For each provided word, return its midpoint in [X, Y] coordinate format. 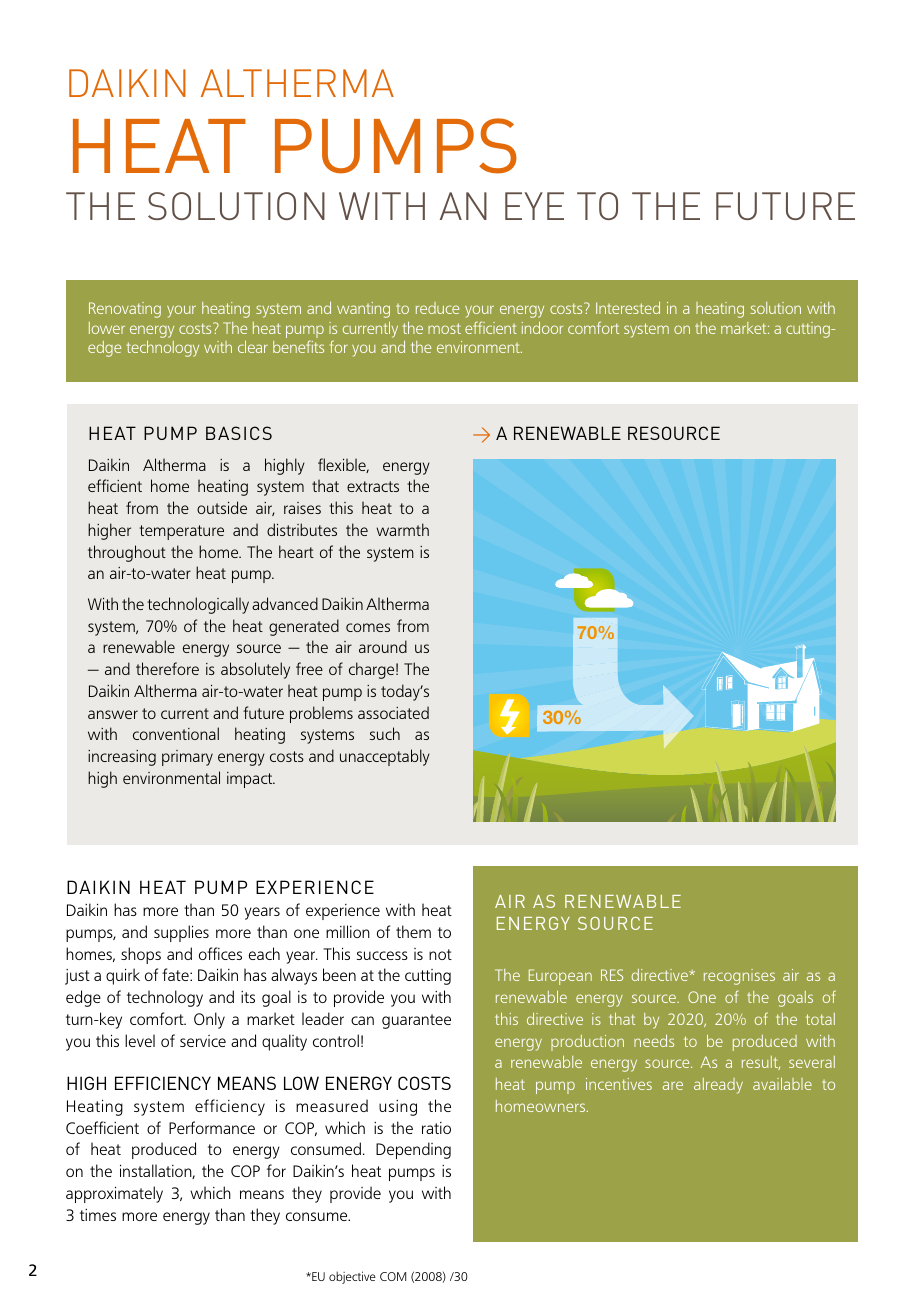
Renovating [125, 310]
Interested [628, 308]
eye [534, 206]
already [718, 1086]
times [98, 1215]
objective [352, 1277]
